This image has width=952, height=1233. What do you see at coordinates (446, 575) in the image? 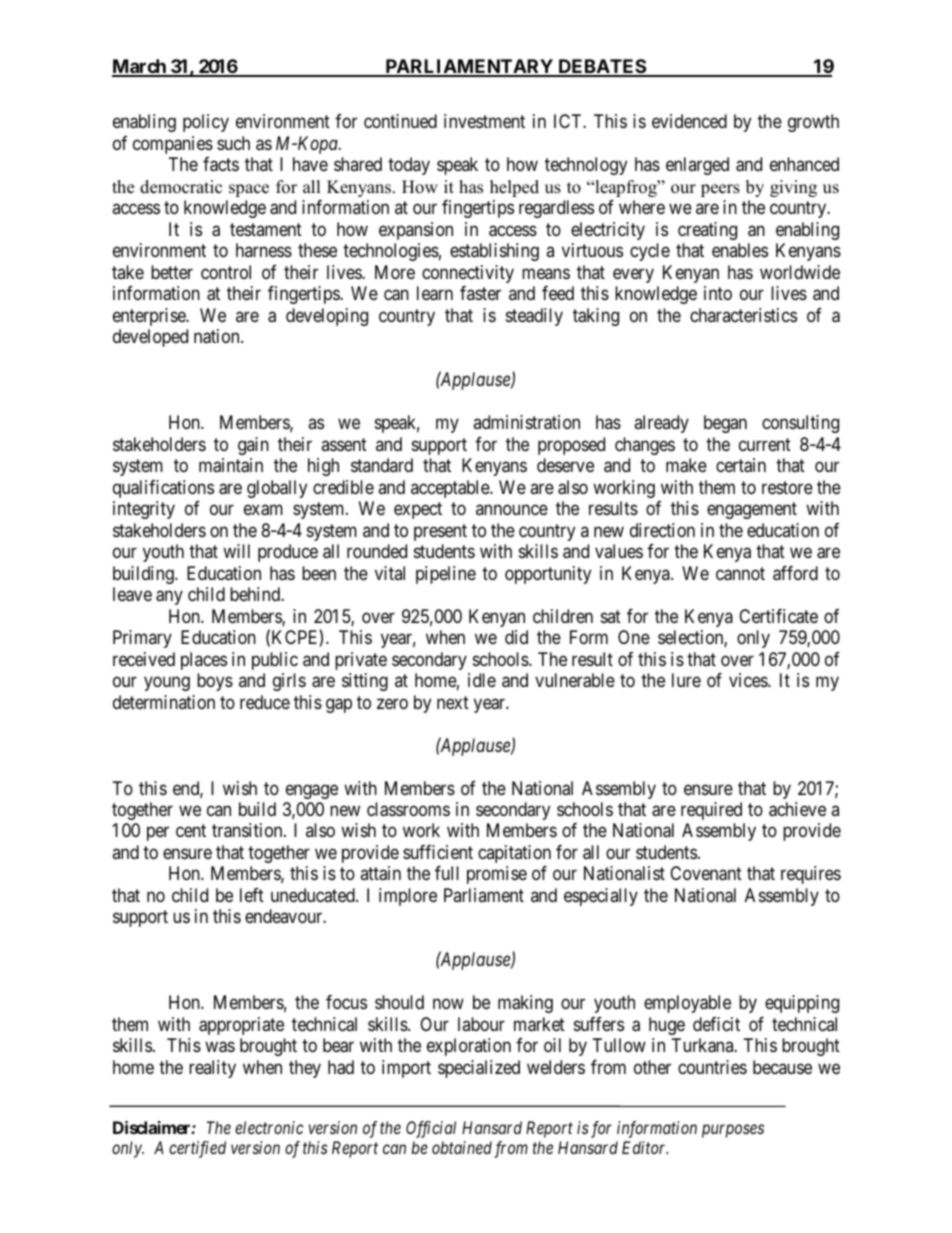
I see `pipeline` at bounding box center [446, 575].
